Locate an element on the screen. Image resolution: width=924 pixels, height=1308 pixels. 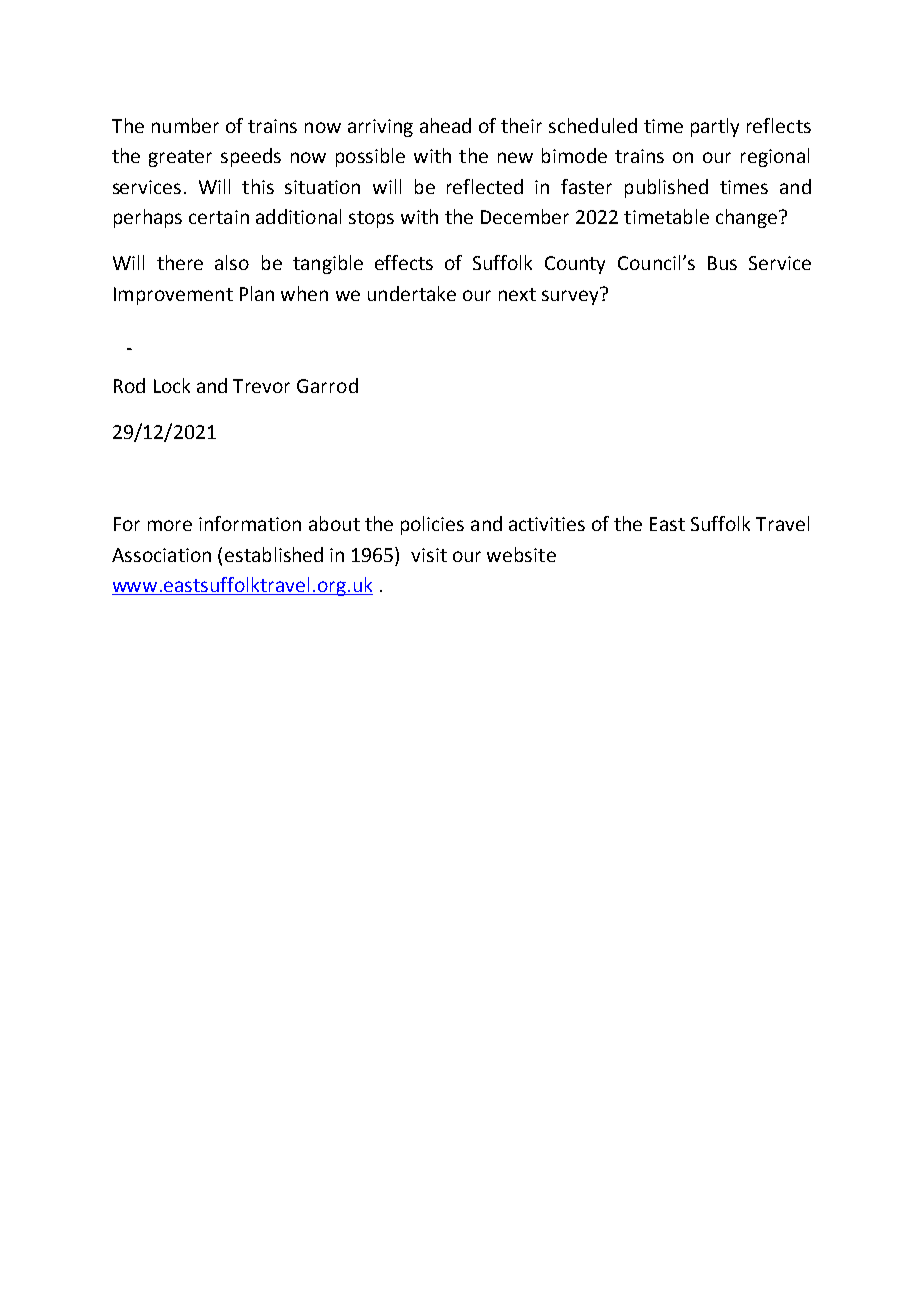
next is located at coordinates (517, 294).
